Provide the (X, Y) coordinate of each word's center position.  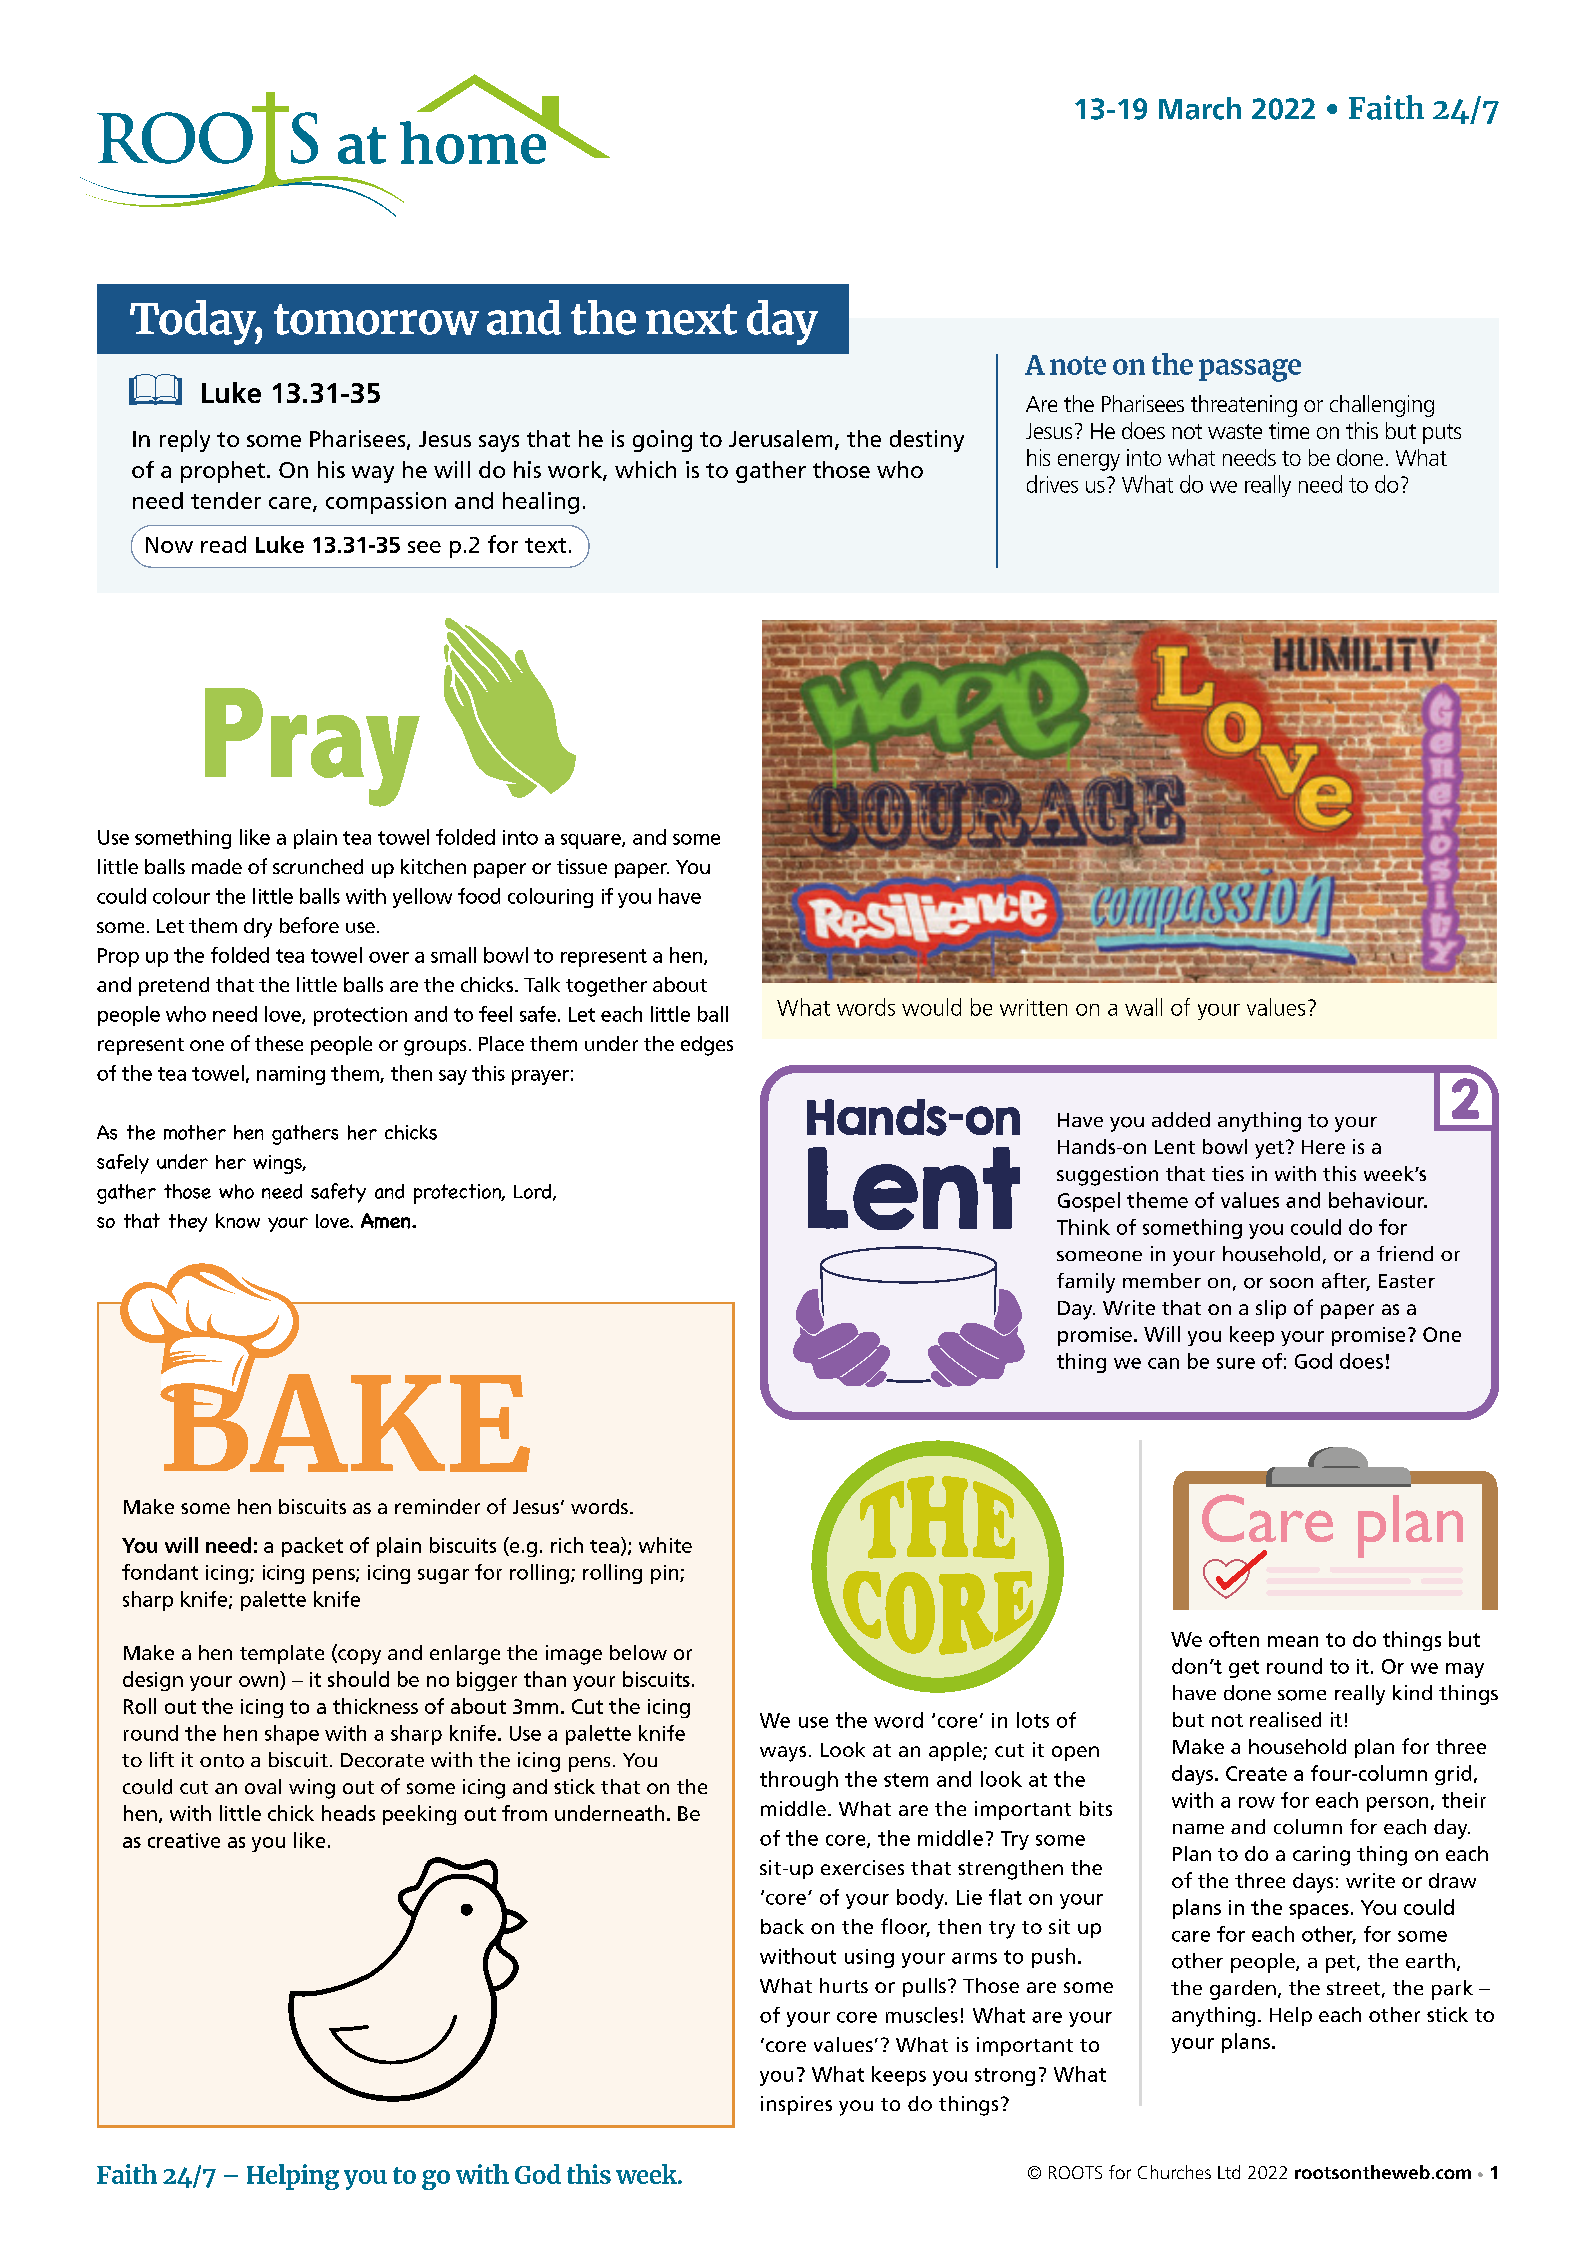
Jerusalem (780, 438)
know (238, 1220)
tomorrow (376, 319)
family (1086, 1283)
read (223, 544)
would (931, 1007)
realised (1285, 1719)
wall (1143, 1007)
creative (184, 1840)
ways (783, 1754)
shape (292, 1735)
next (691, 319)
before (309, 925)
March (1200, 108)
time (1289, 430)
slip (1271, 1309)
